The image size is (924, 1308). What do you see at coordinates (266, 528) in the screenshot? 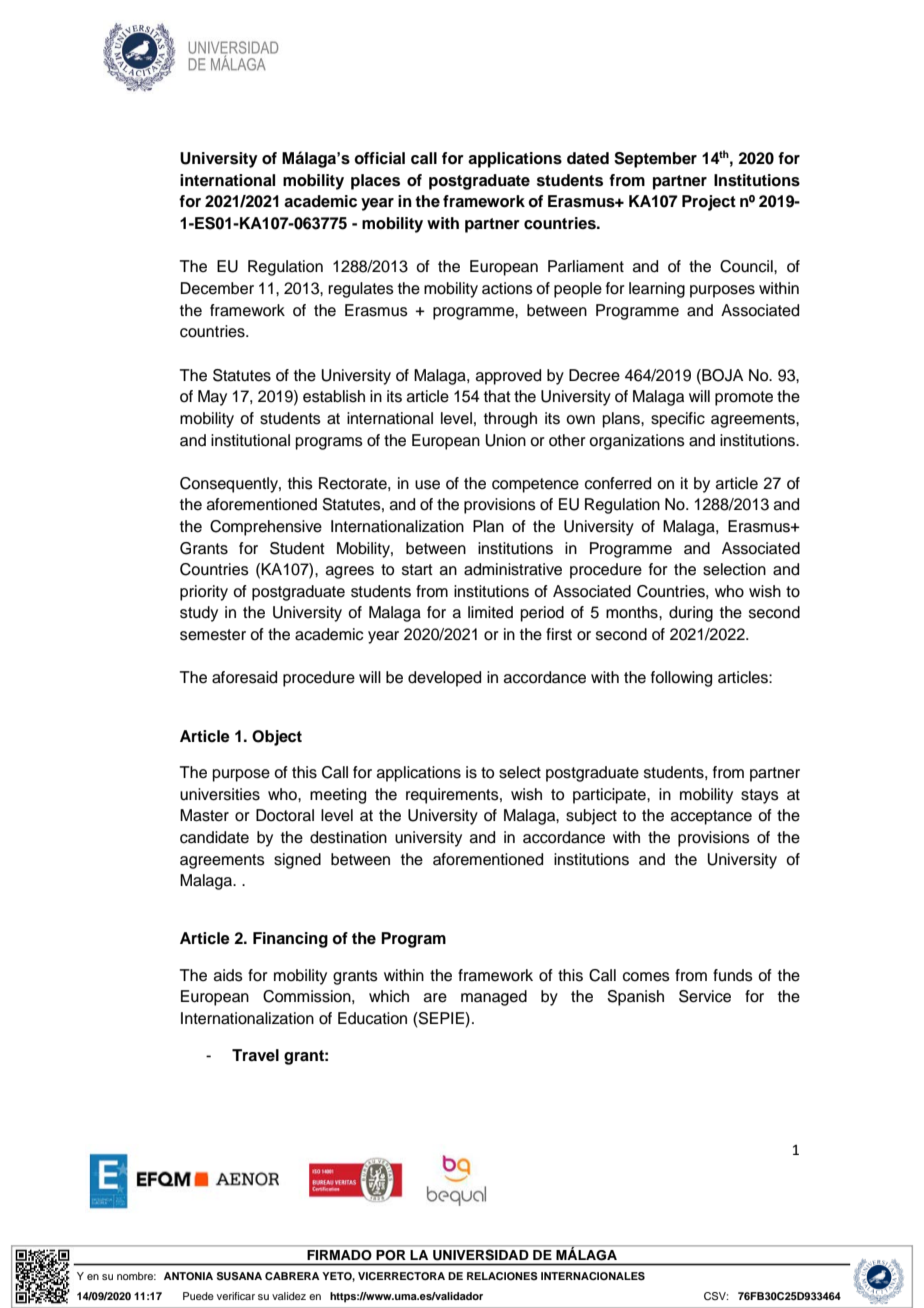
I see `Comprehensive` at bounding box center [266, 528].
